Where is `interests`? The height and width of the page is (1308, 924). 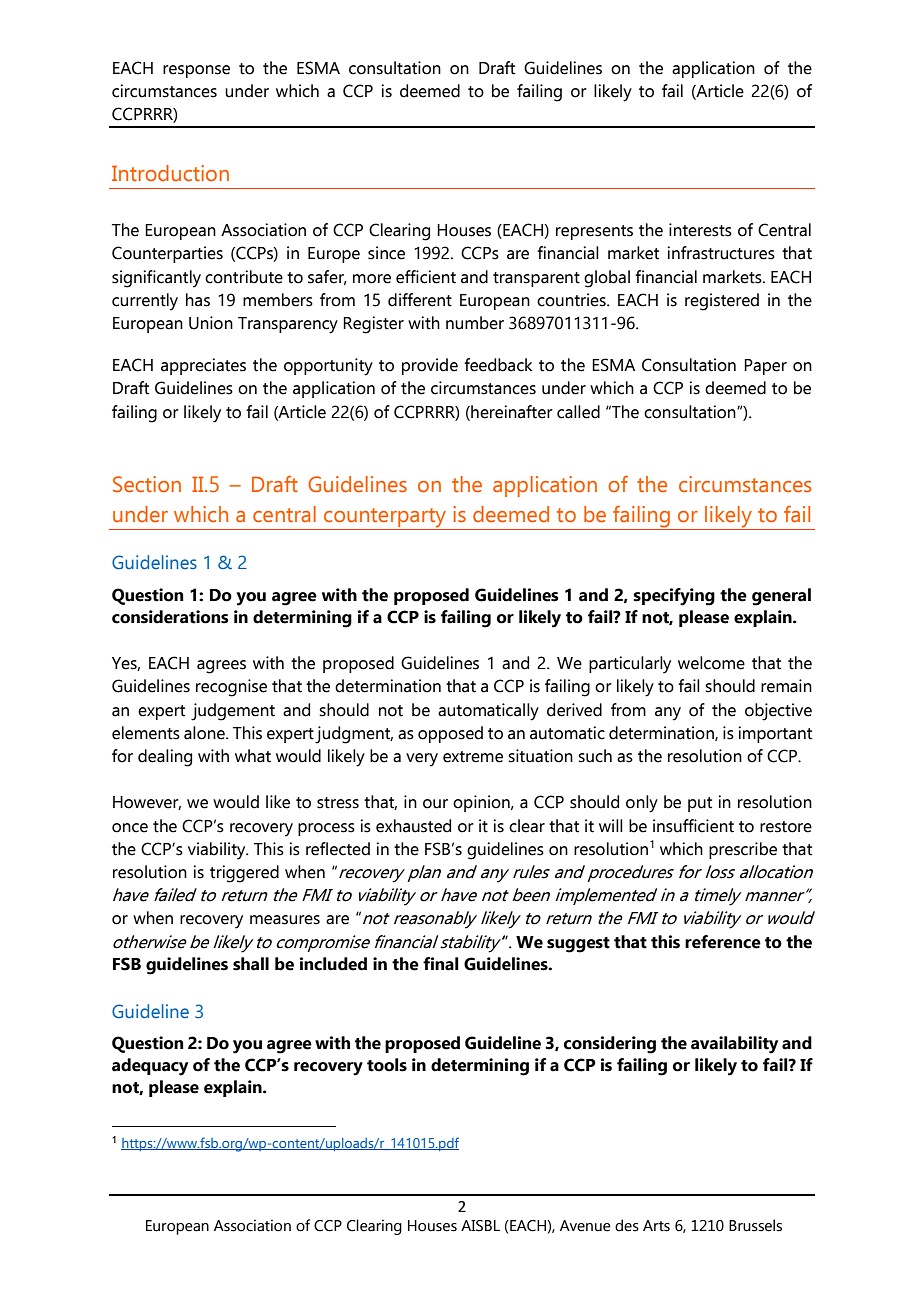 interests is located at coordinates (700, 230).
